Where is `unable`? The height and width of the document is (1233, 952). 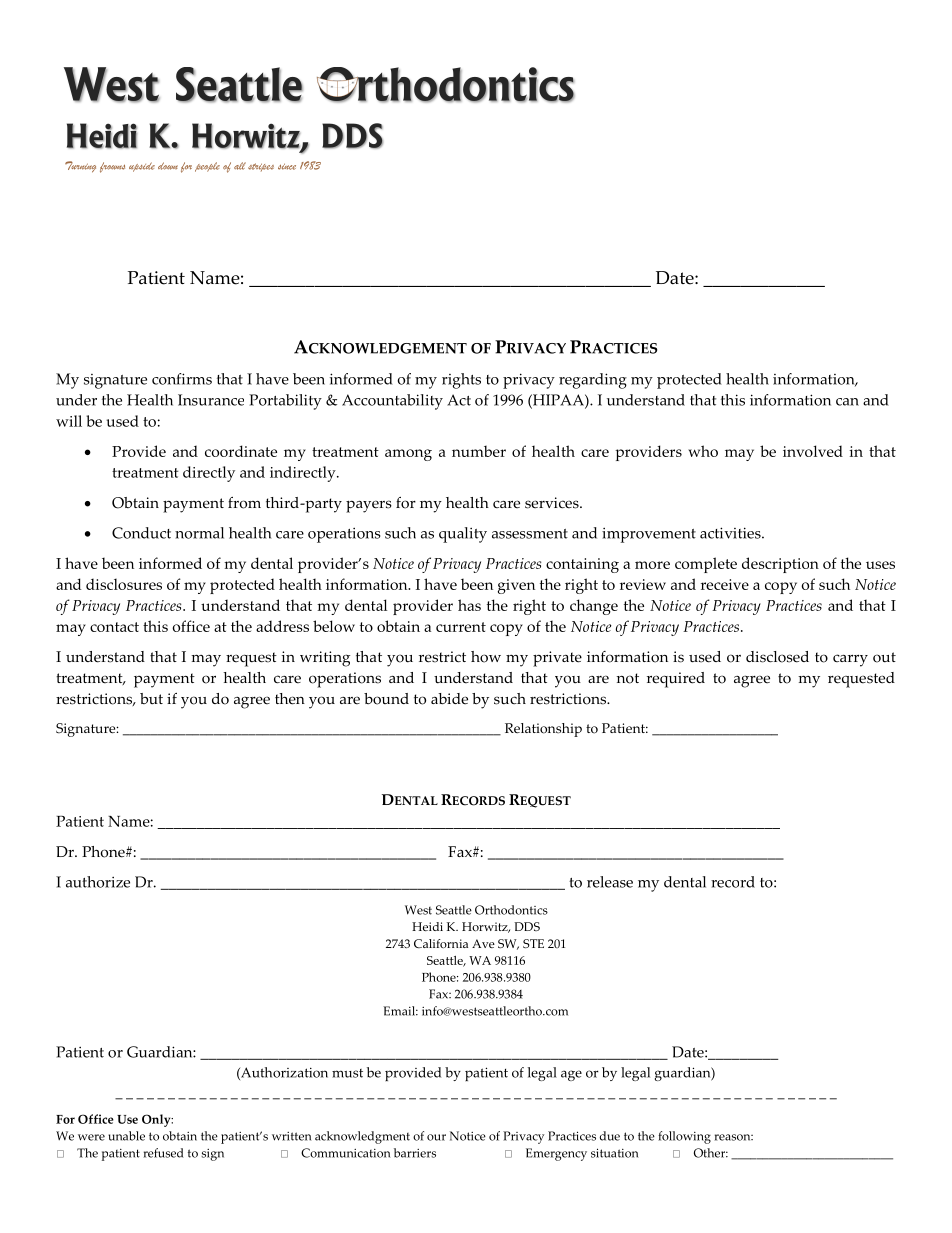 unable is located at coordinates (126, 1136).
